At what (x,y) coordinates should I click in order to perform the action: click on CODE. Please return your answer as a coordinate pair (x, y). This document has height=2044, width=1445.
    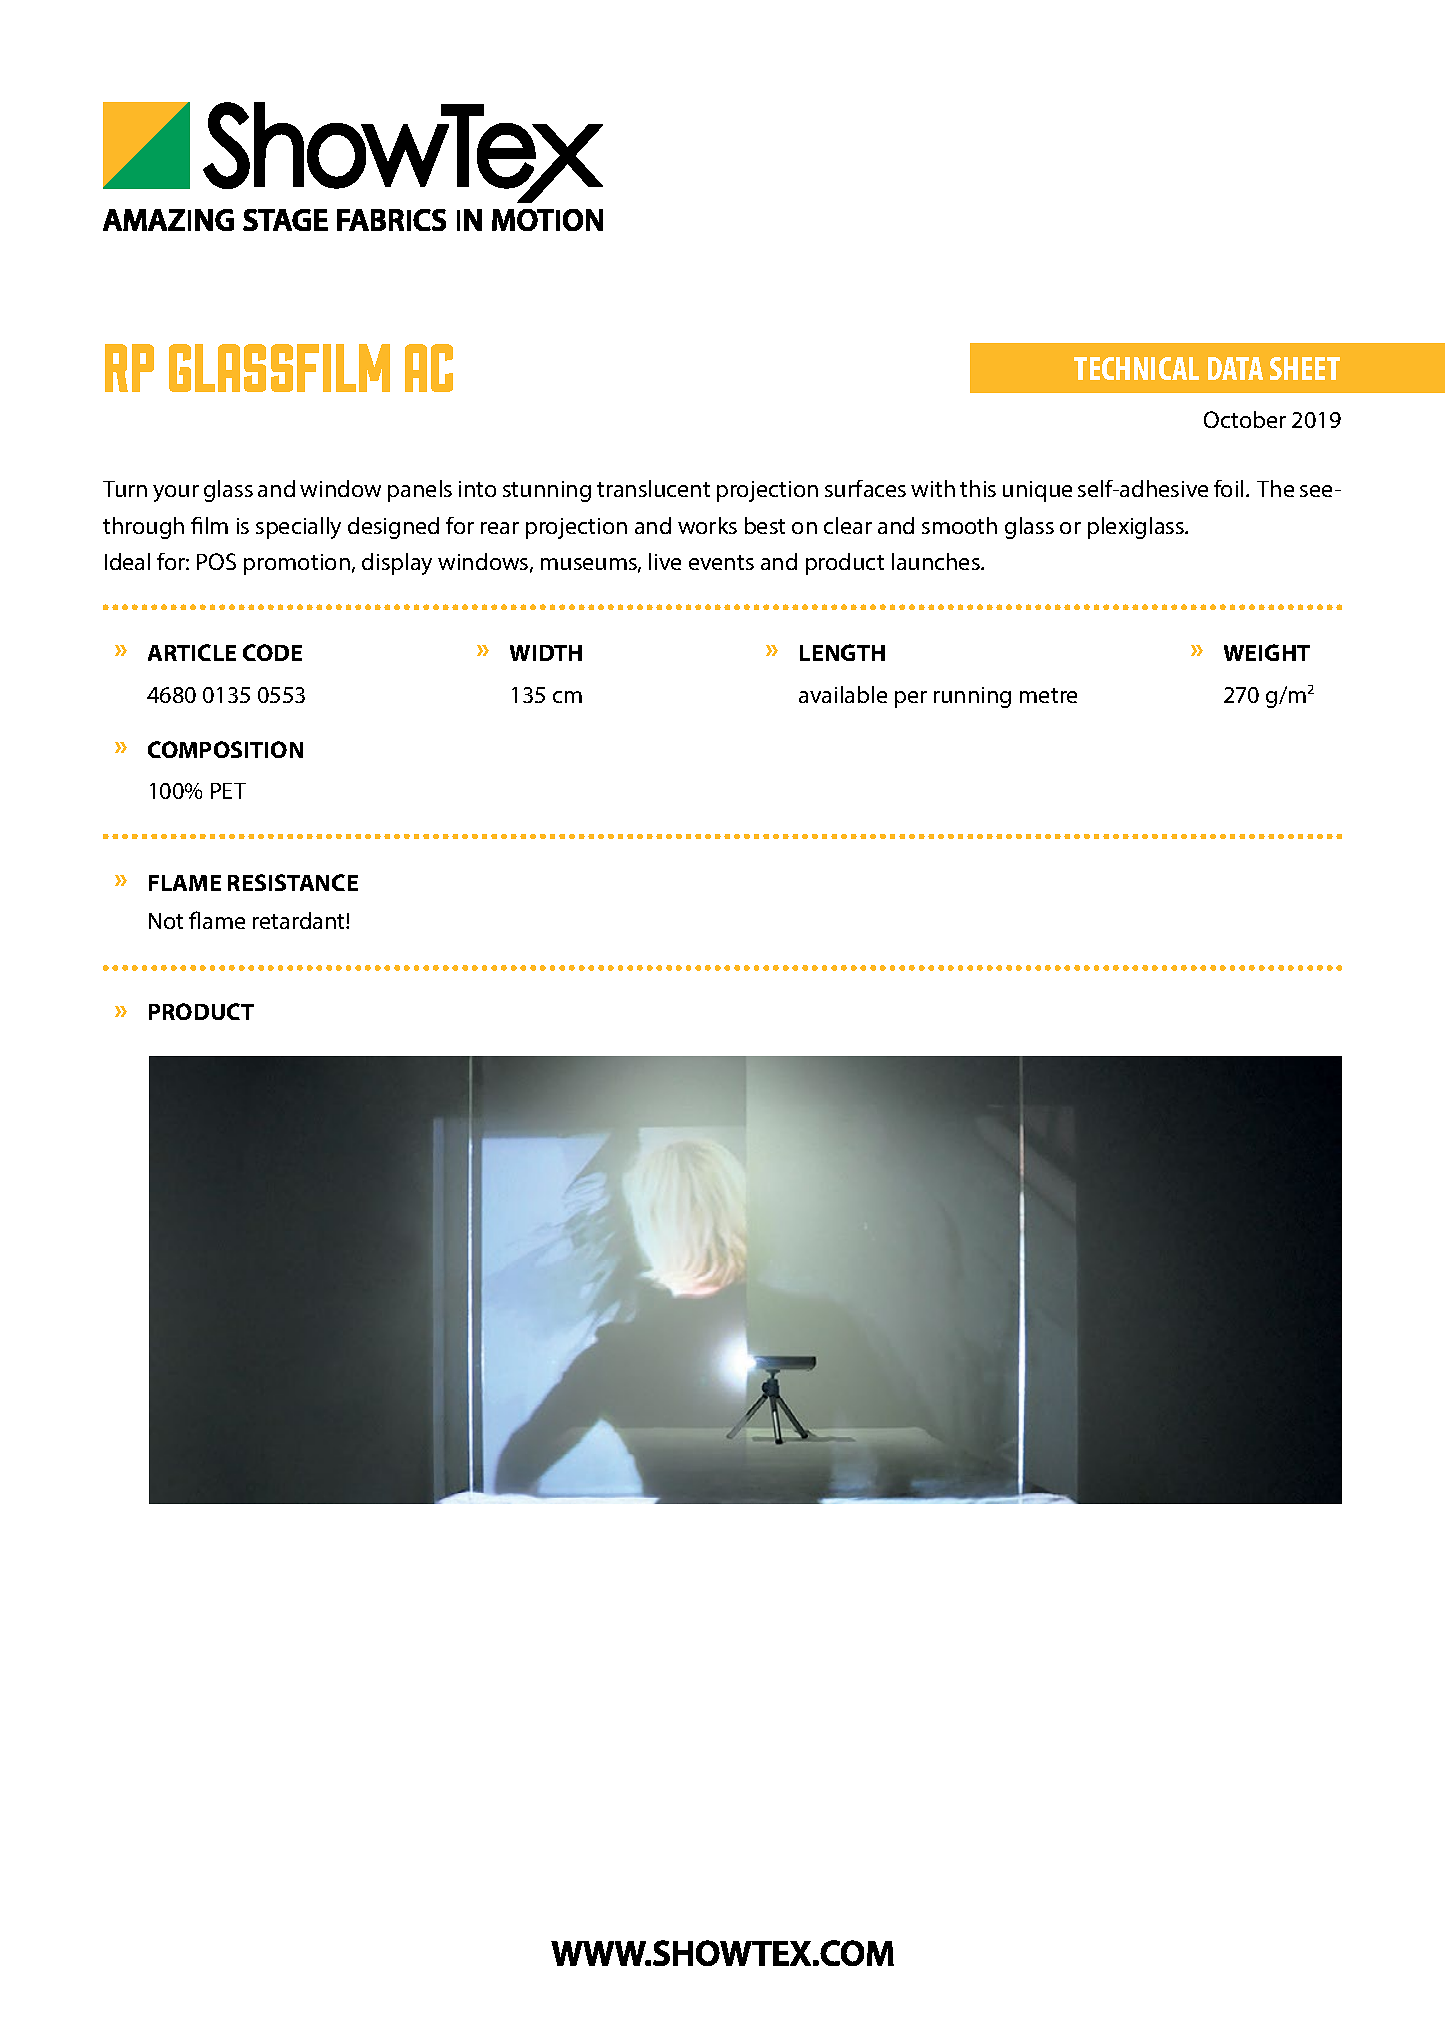
    Looking at the image, I should click on (272, 652).
